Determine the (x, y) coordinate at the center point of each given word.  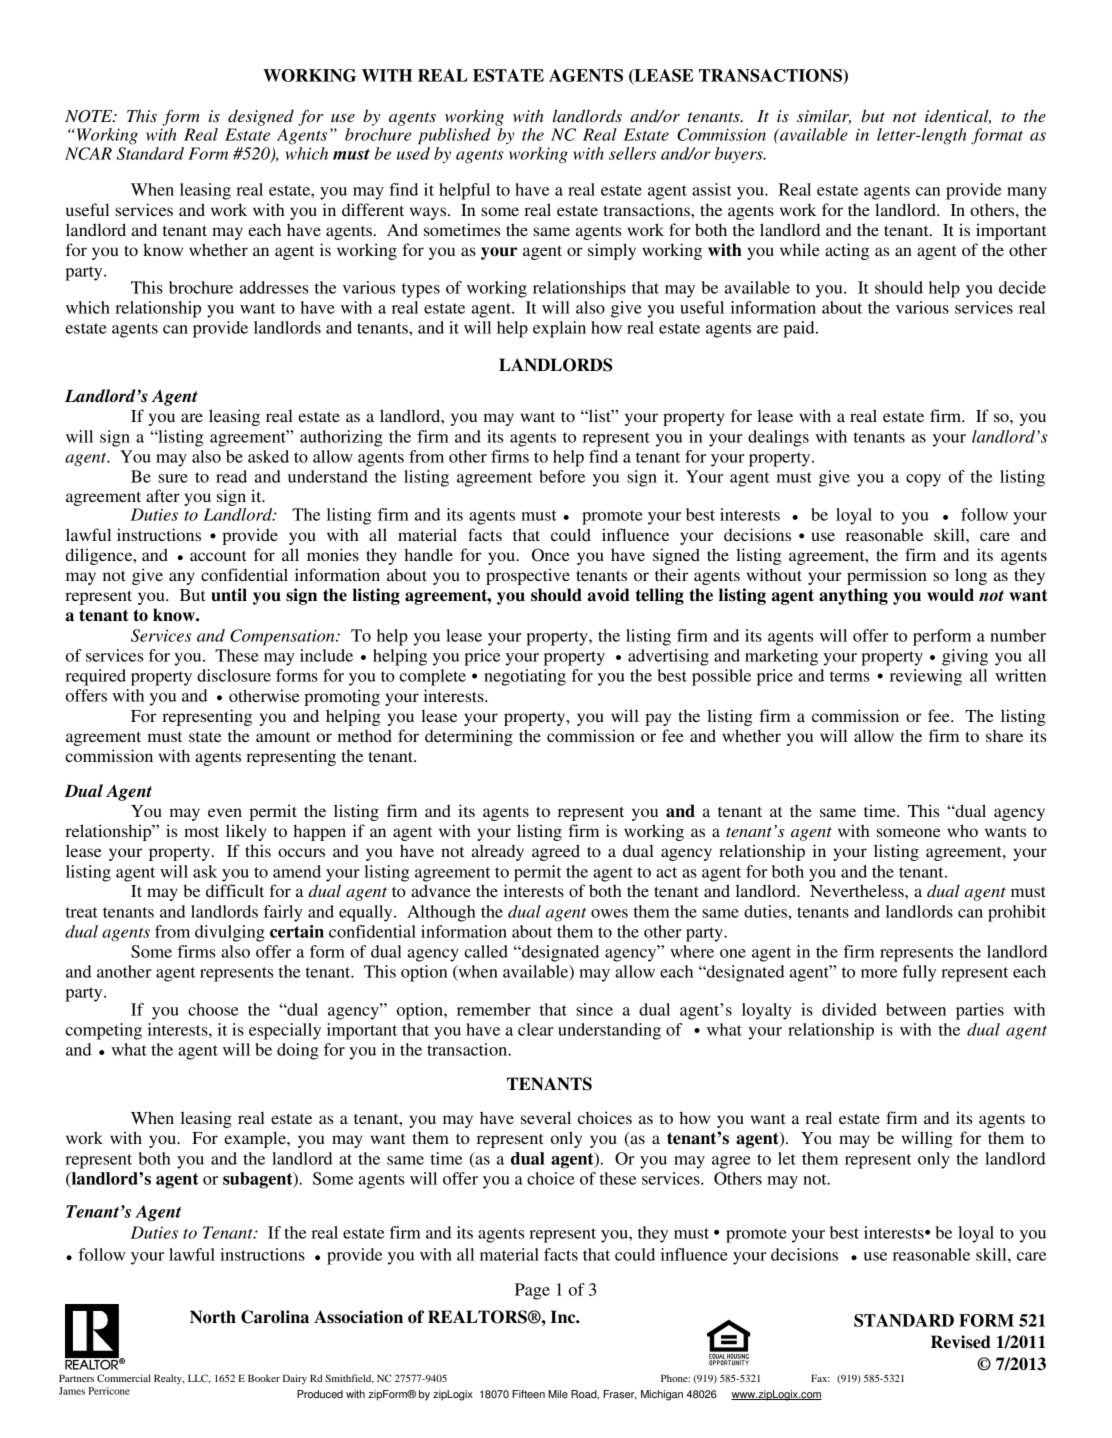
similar (824, 116)
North (213, 1317)
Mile (558, 1394)
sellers (632, 153)
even (225, 812)
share (1004, 736)
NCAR (88, 153)
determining (469, 737)
